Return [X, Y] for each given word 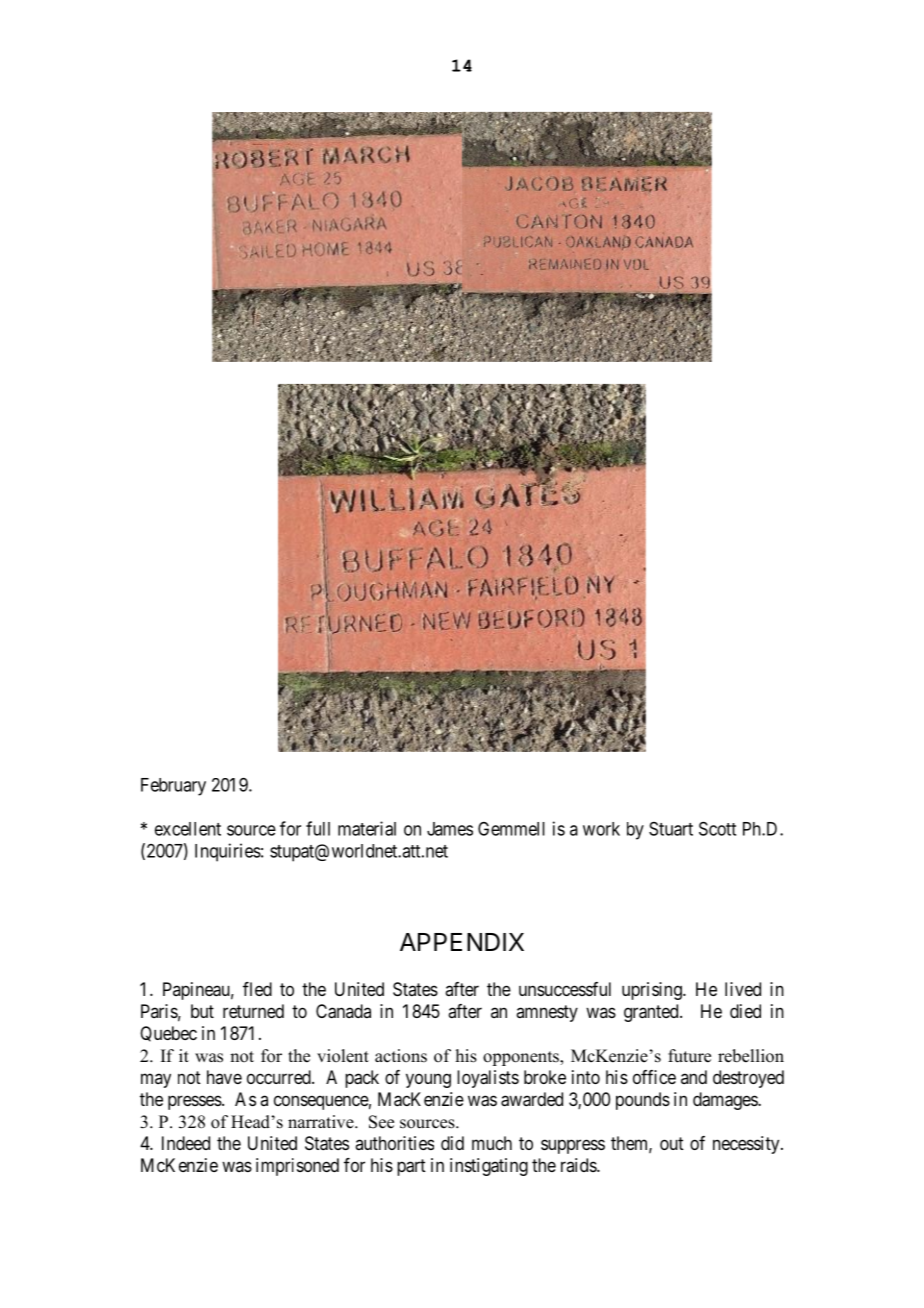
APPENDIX [462, 942]
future [689, 1056]
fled [257, 989]
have [224, 1077]
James [450, 829]
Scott [717, 828]
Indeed [186, 1143]
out [672, 1143]
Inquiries [228, 852]
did [452, 1143]
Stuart [671, 829]
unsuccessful [565, 989]
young [428, 1080]
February [173, 787]
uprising [653, 991]
